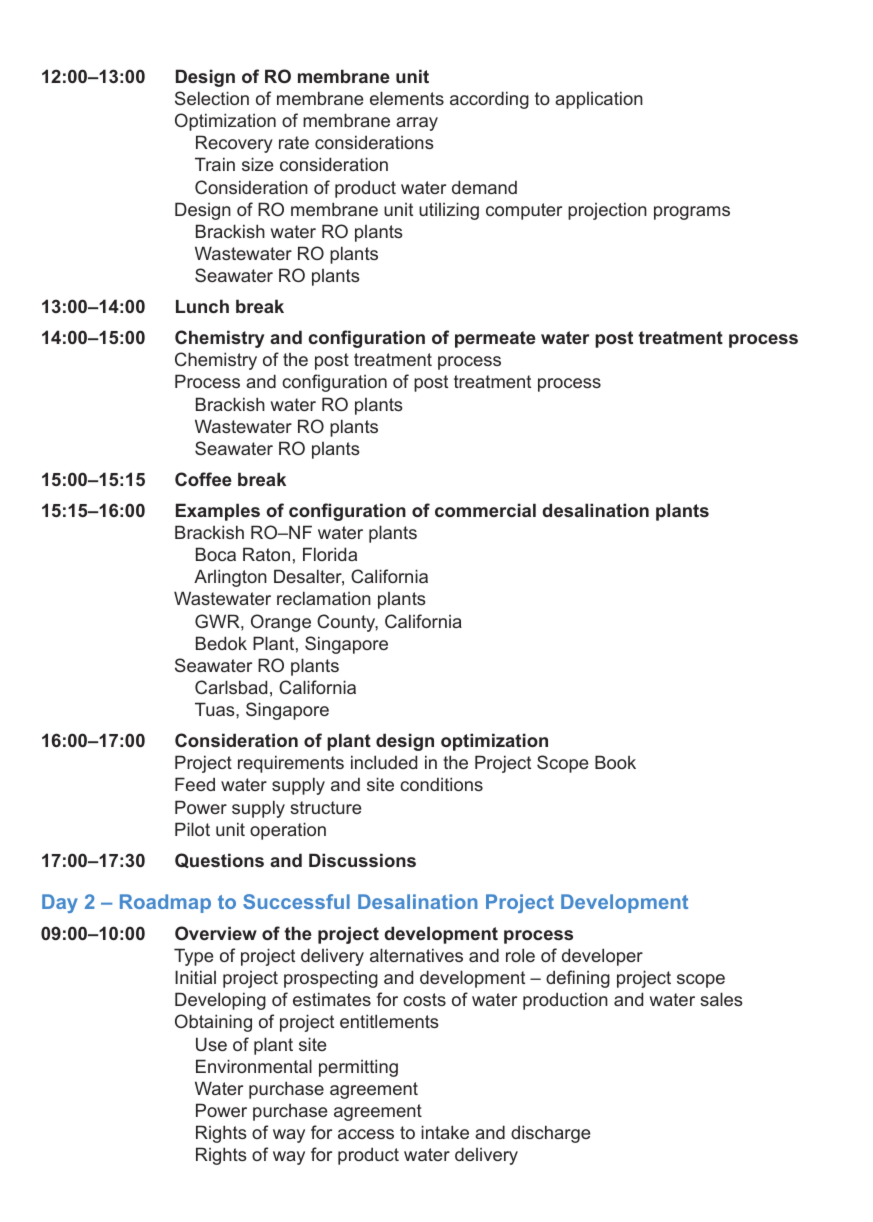 The height and width of the document is (1222, 873). I want to click on access, so click(366, 1134).
